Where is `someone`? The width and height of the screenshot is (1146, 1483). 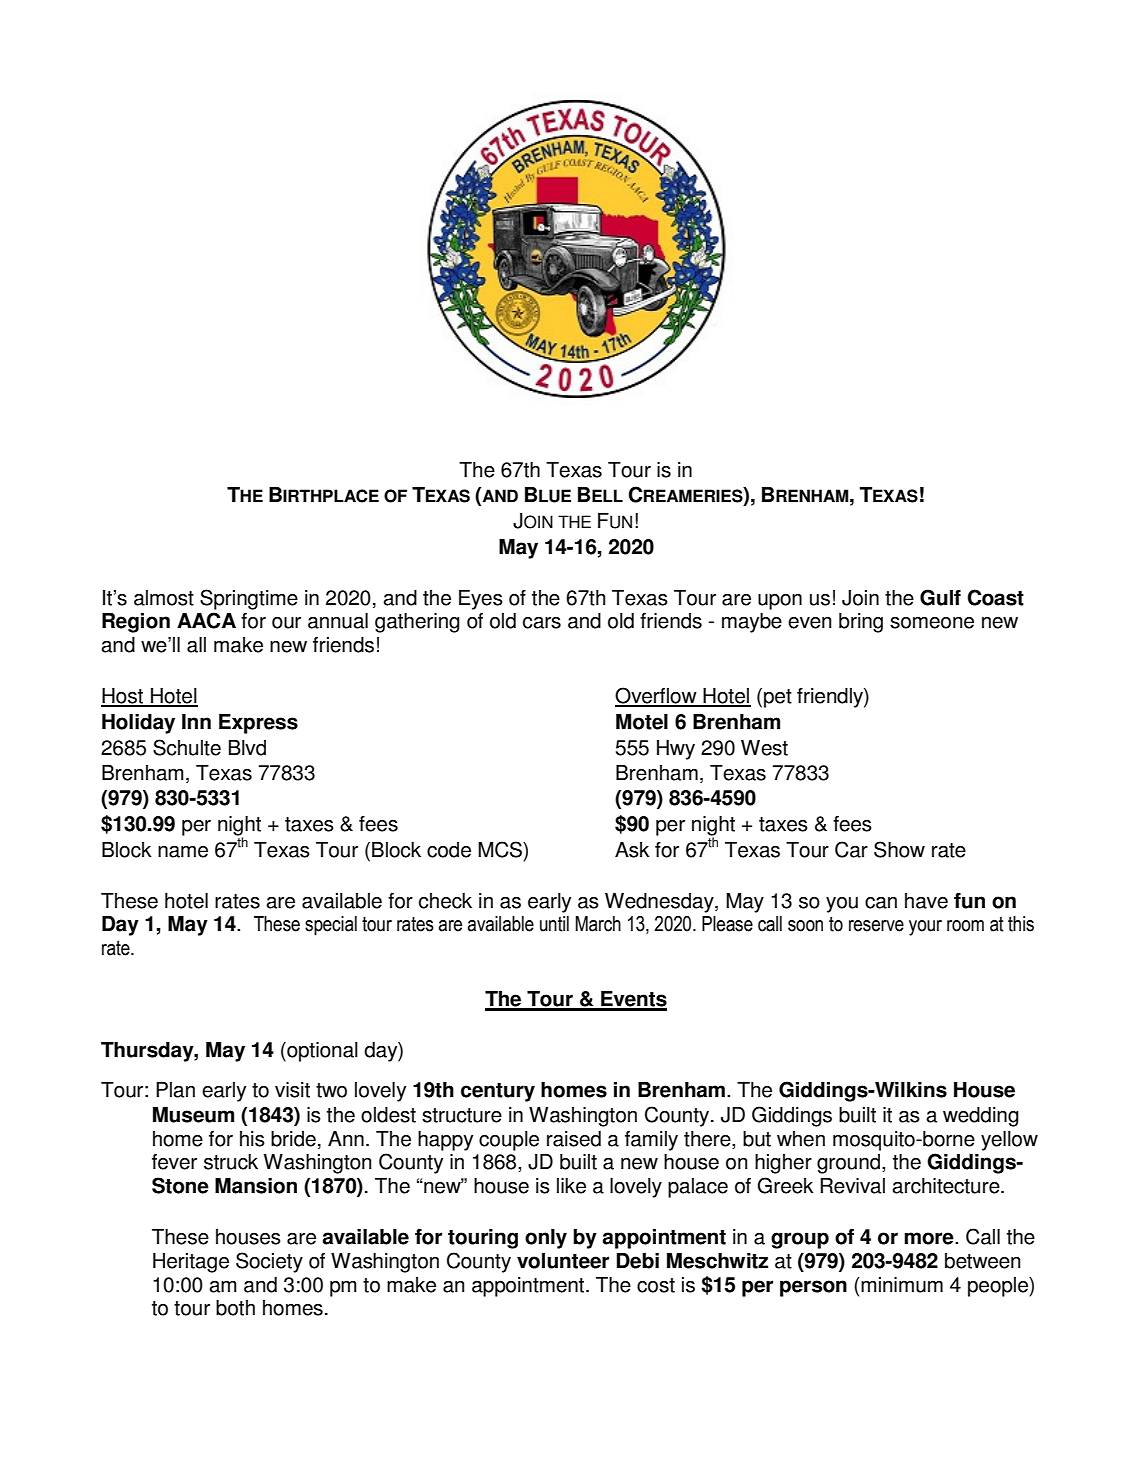 someone is located at coordinates (932, 623).
